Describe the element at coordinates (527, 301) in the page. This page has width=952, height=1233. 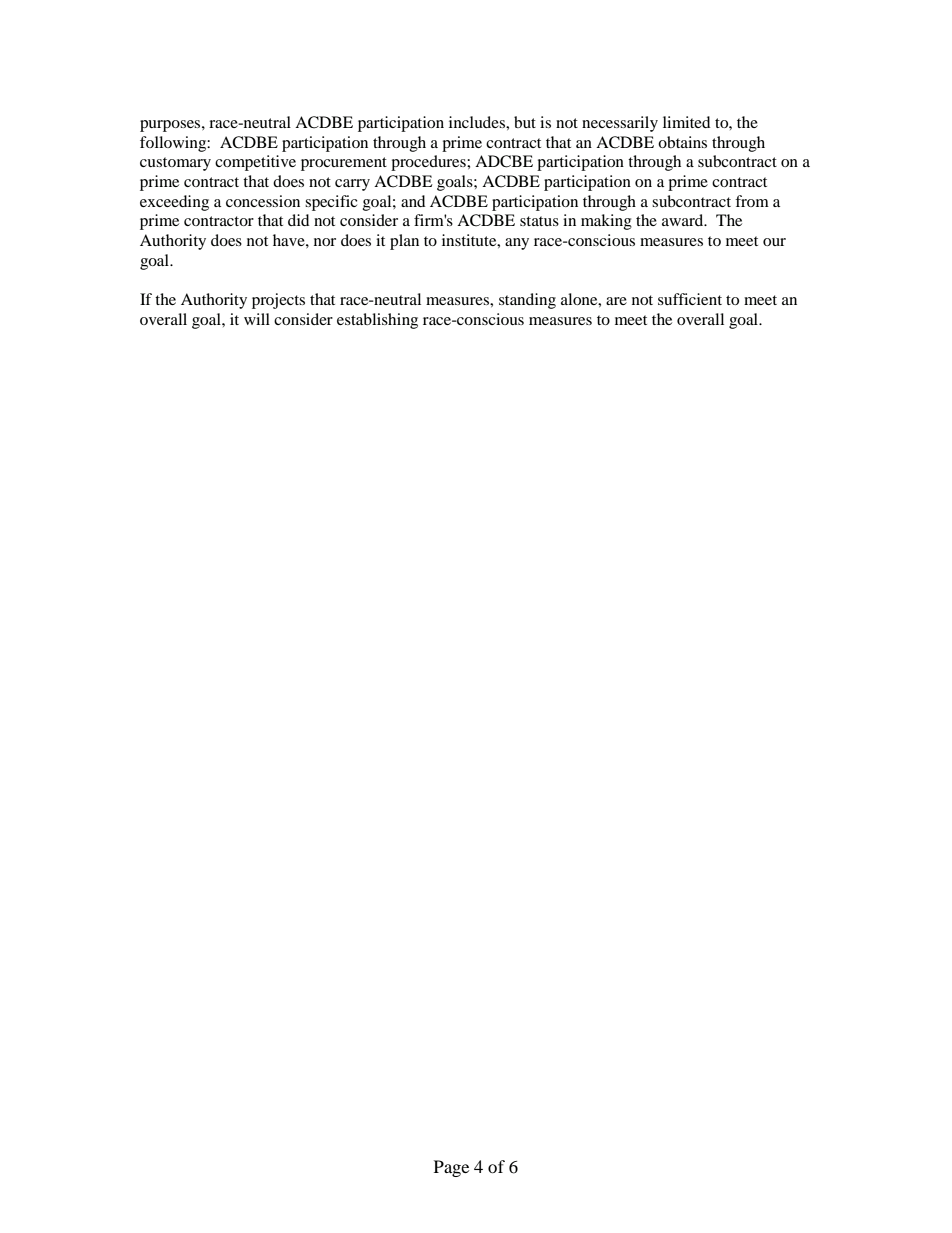
I see `standing` at that location.
